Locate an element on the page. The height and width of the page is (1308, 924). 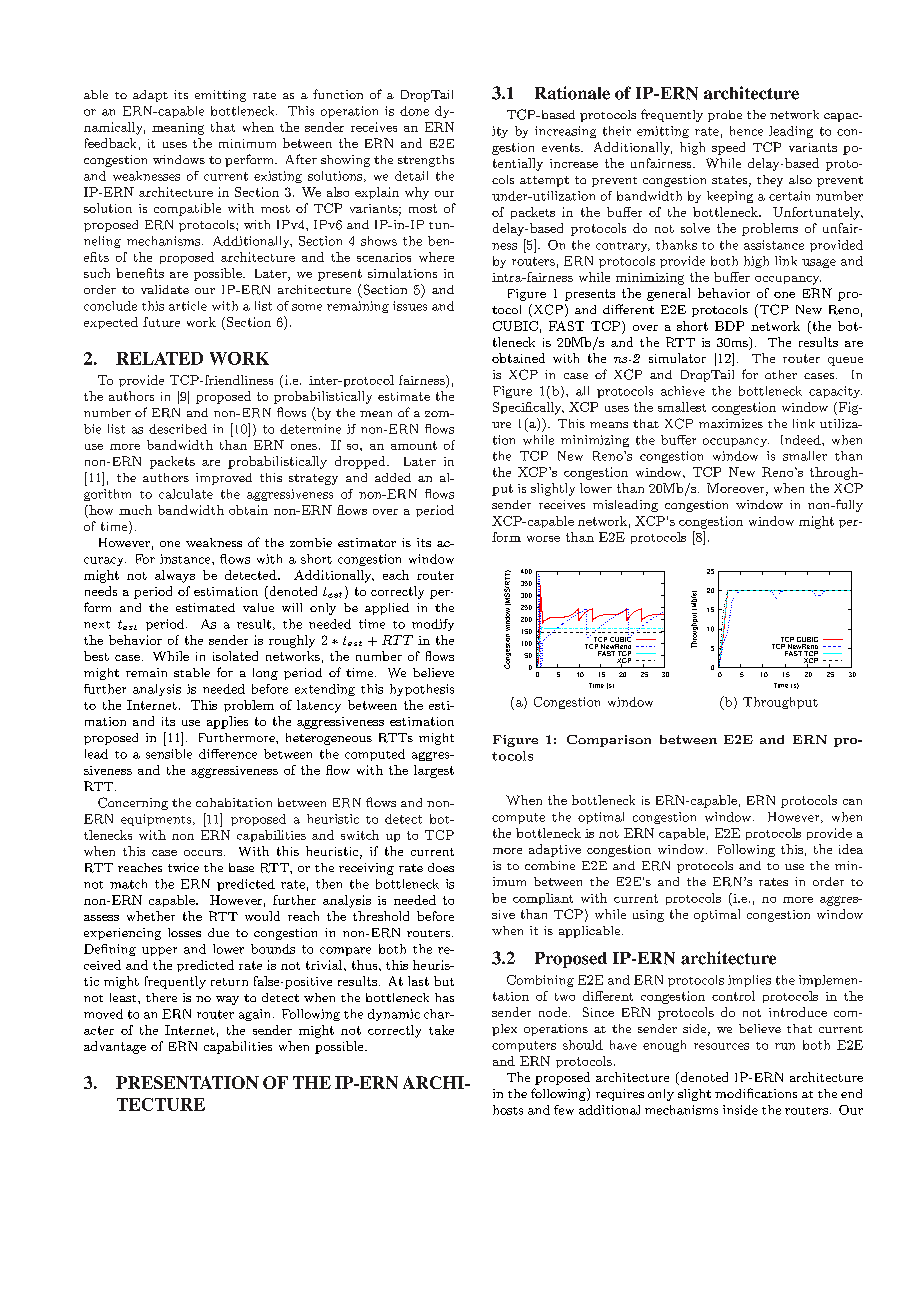
hosts is located at coordinates (508, 1110).
